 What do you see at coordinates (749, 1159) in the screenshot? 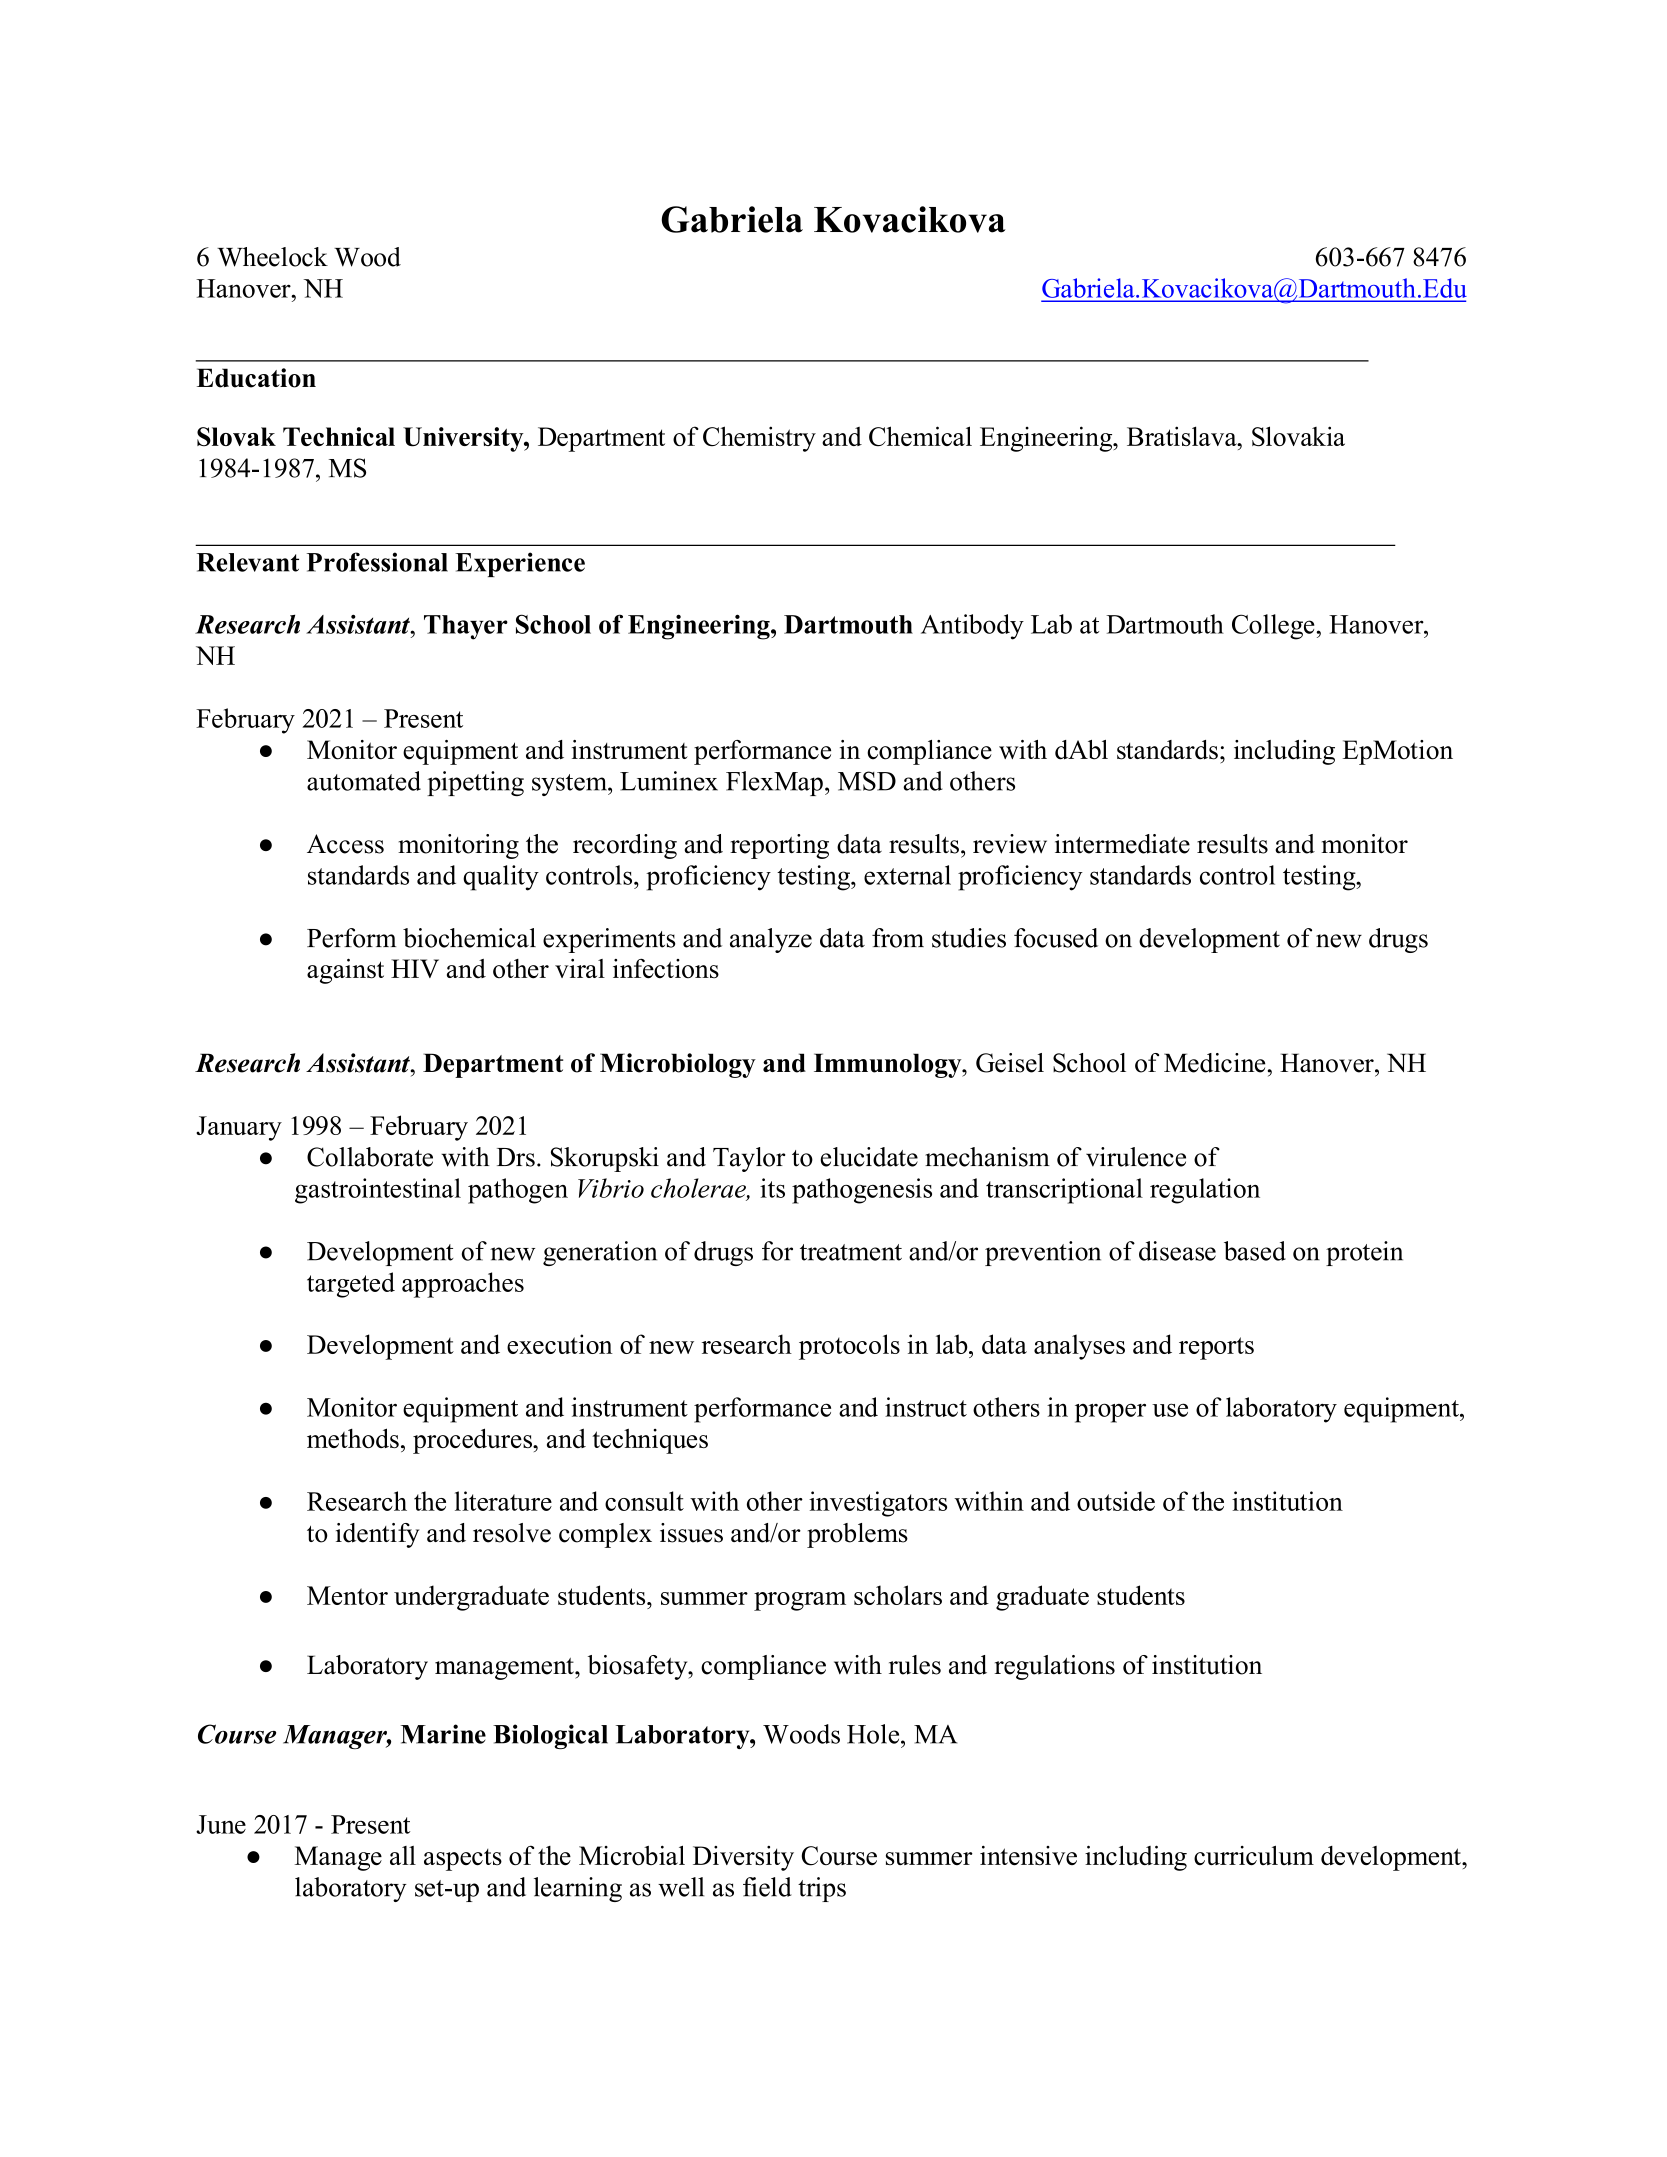
I see `Taylor` at bounding box center [749, 1159].
